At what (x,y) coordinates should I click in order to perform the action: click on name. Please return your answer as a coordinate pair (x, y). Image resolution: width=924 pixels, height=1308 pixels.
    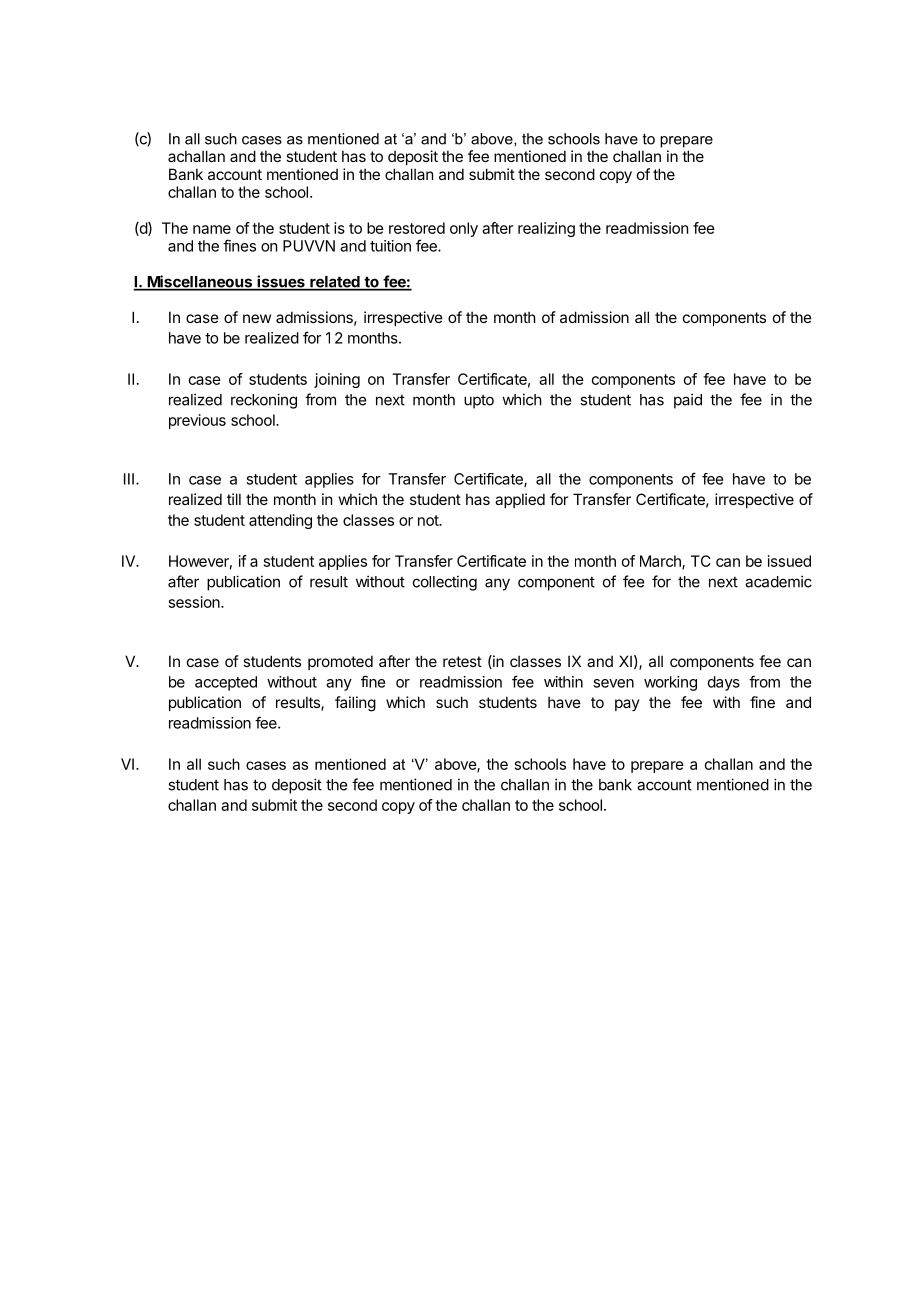
    Looking at the image, I should click on (212, 229).
